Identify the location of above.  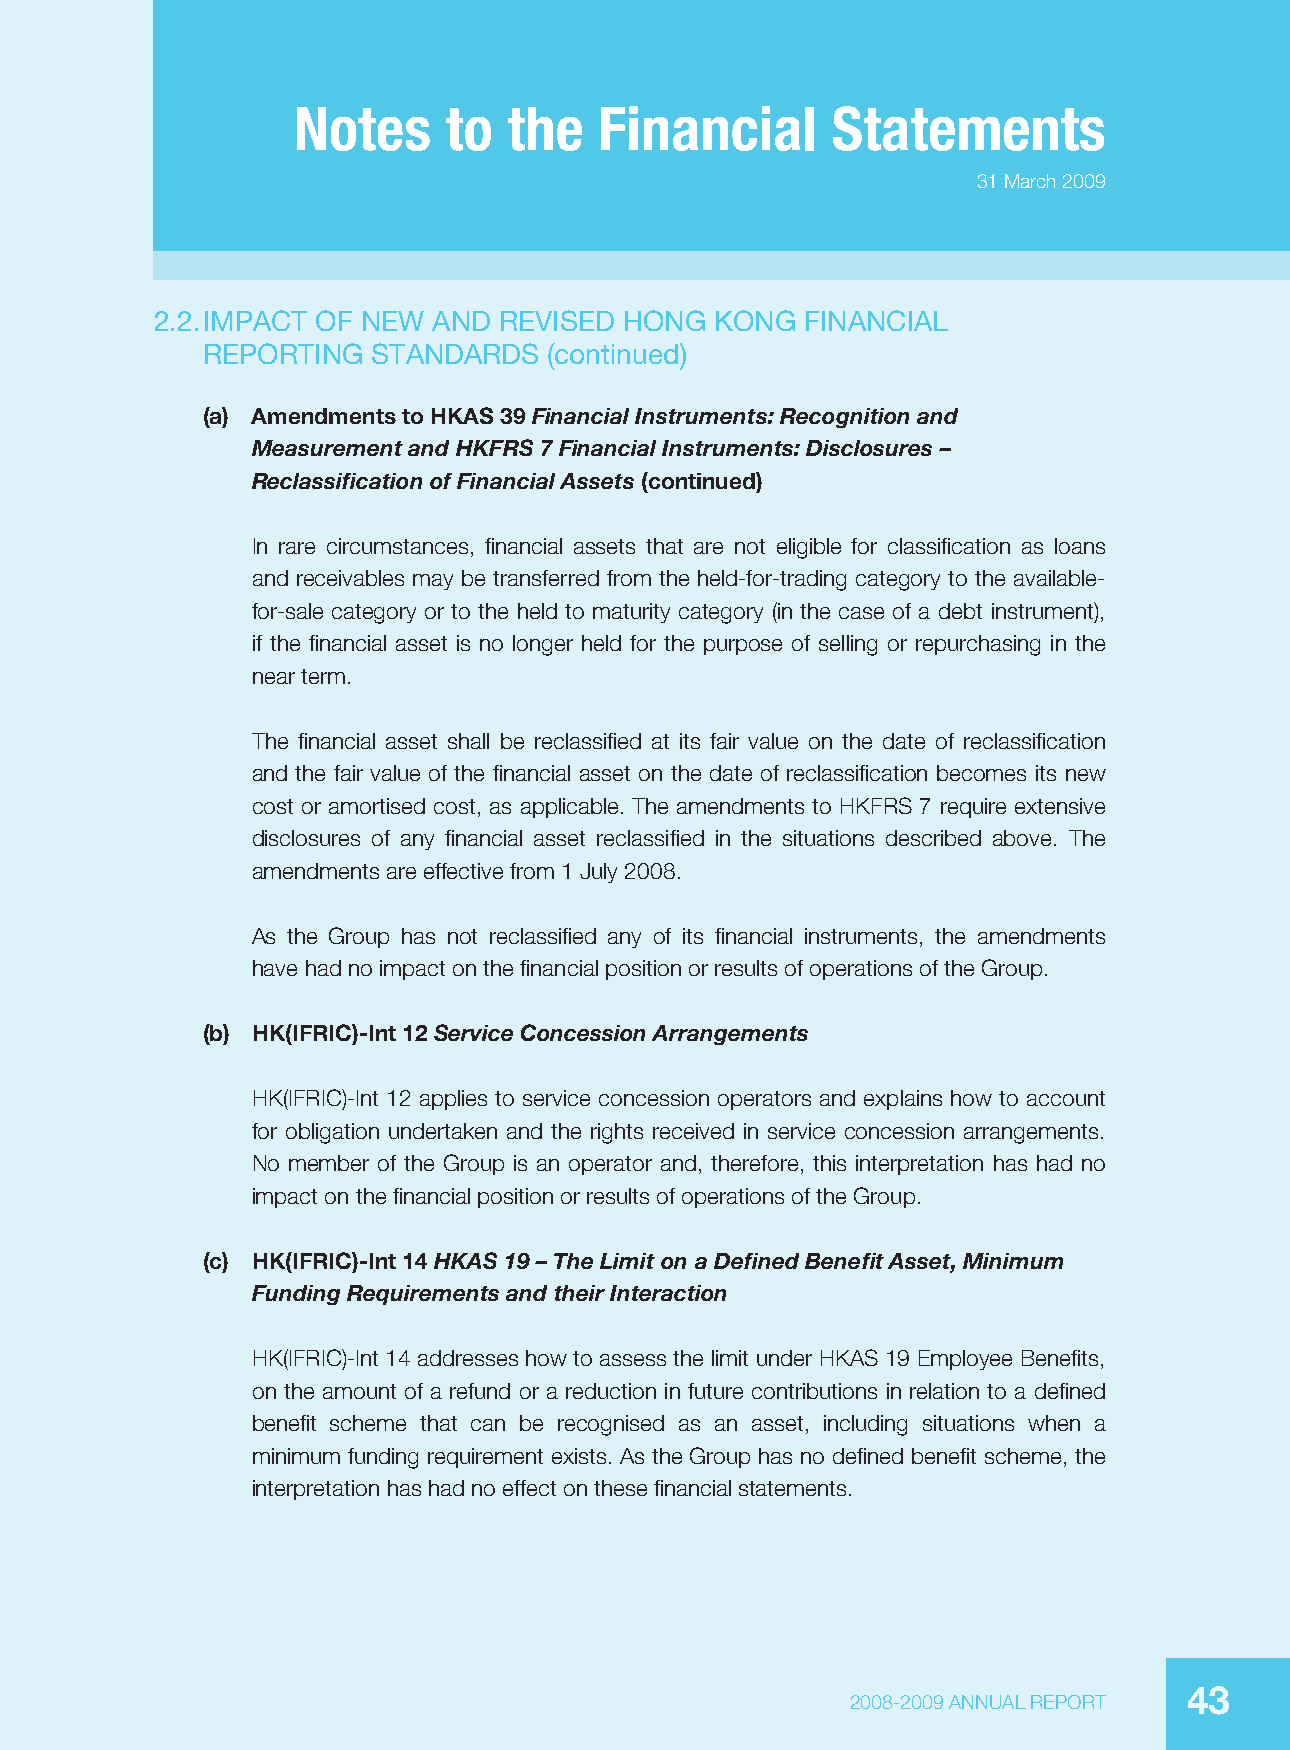
(1022, 838).
